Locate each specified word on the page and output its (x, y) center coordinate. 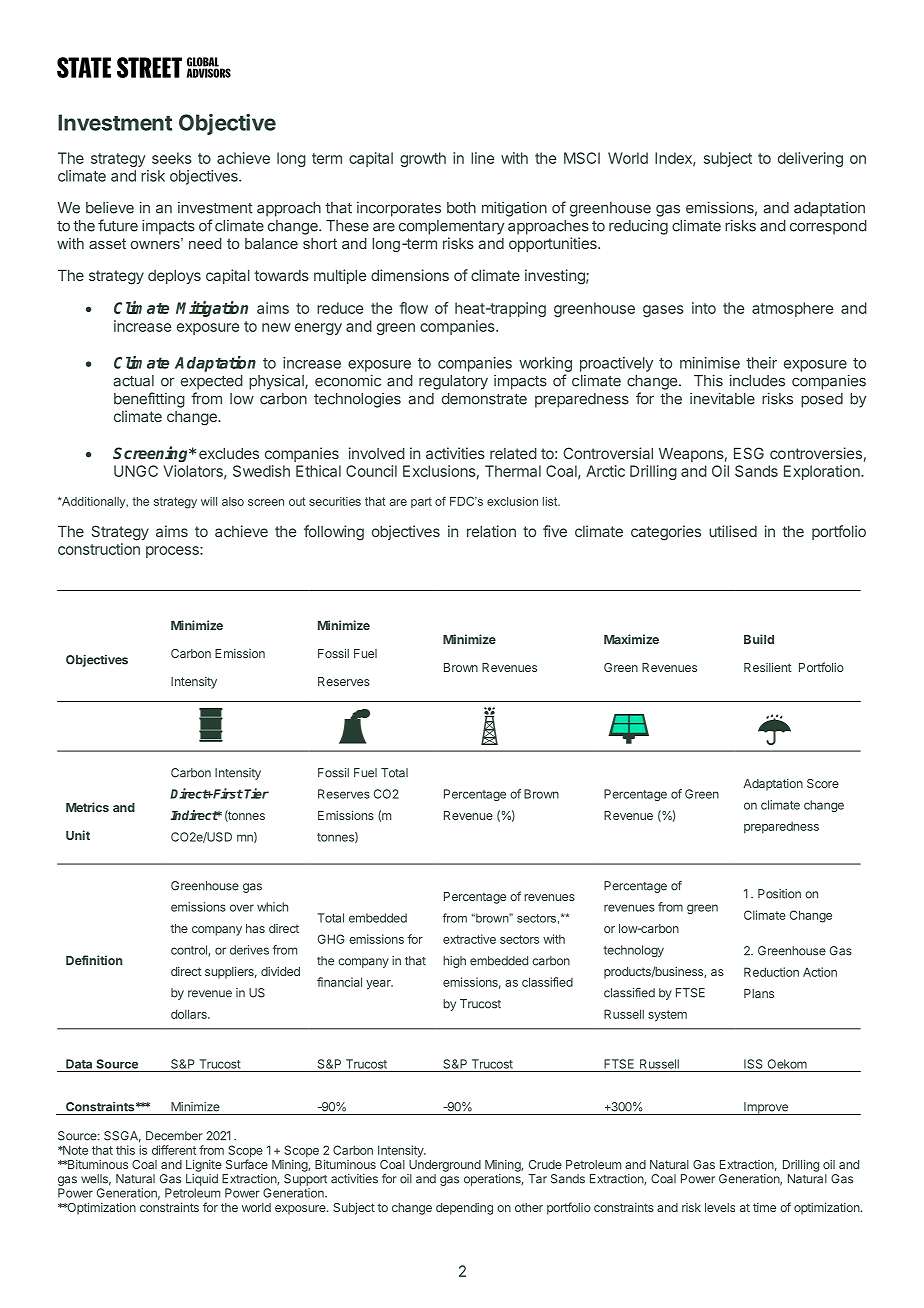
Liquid (202, 1180)
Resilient (767, 667)
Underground (445, 1166)
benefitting (149, 400)
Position (779, 894)
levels (720, 1207)
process (173, 552)
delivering (810, 159)
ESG (749, 453)
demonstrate (484, 399)
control (190, 951)
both (461, 208)
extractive (469, 939)
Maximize (631, 639)
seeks (172, 158)
